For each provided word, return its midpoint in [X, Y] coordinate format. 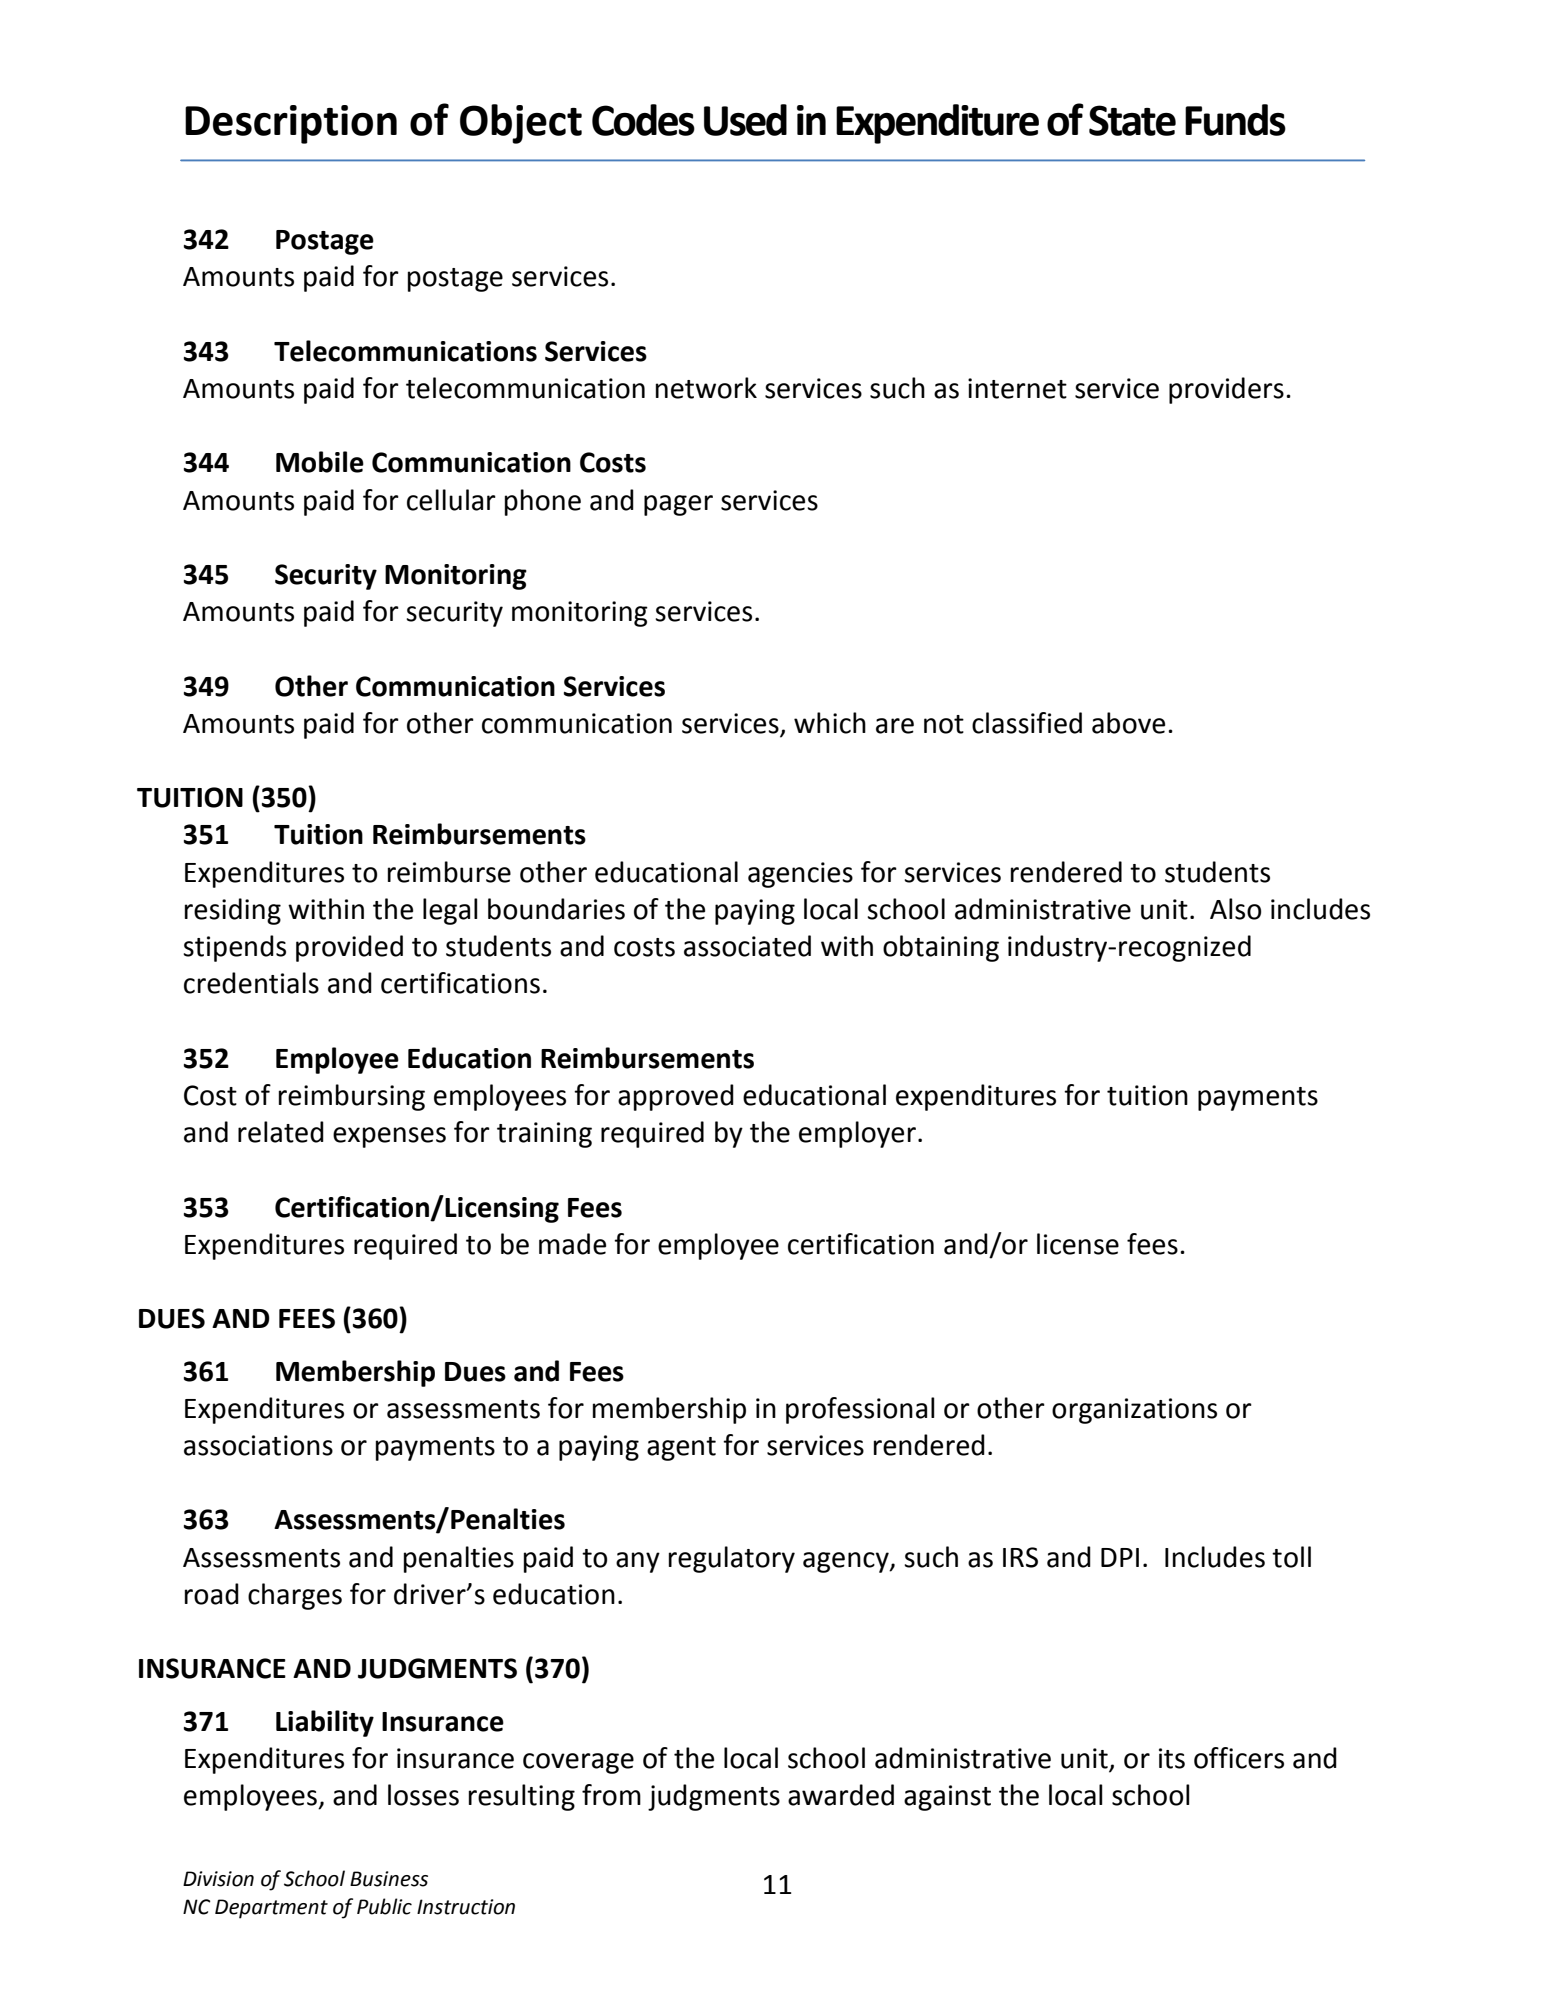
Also [1235, 909]
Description [291, 124]
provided [349, 948]
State [1132, 120]
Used [745, 120]
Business [389, 1879]
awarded [841, 1795]
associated [747, 946]
